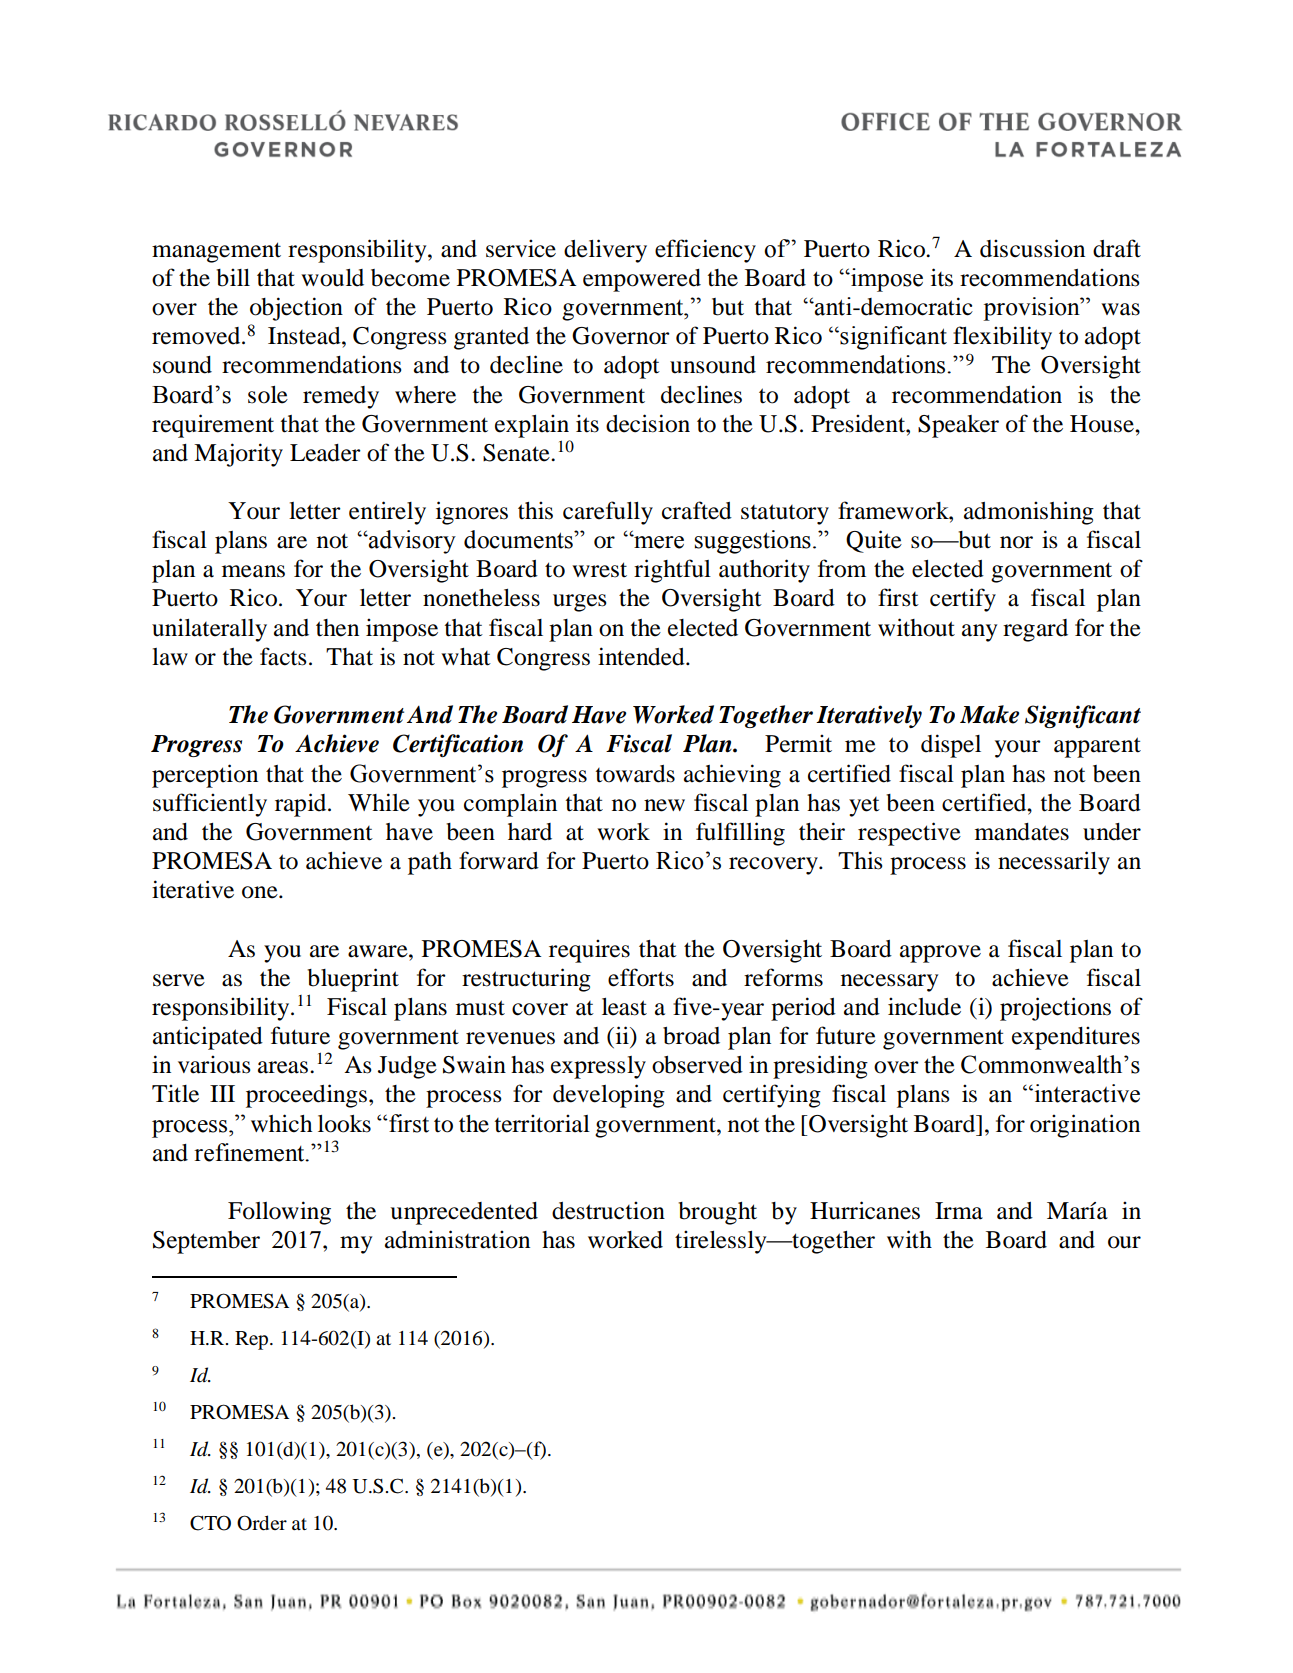  I want to click on empowered, so click(642, 280).
